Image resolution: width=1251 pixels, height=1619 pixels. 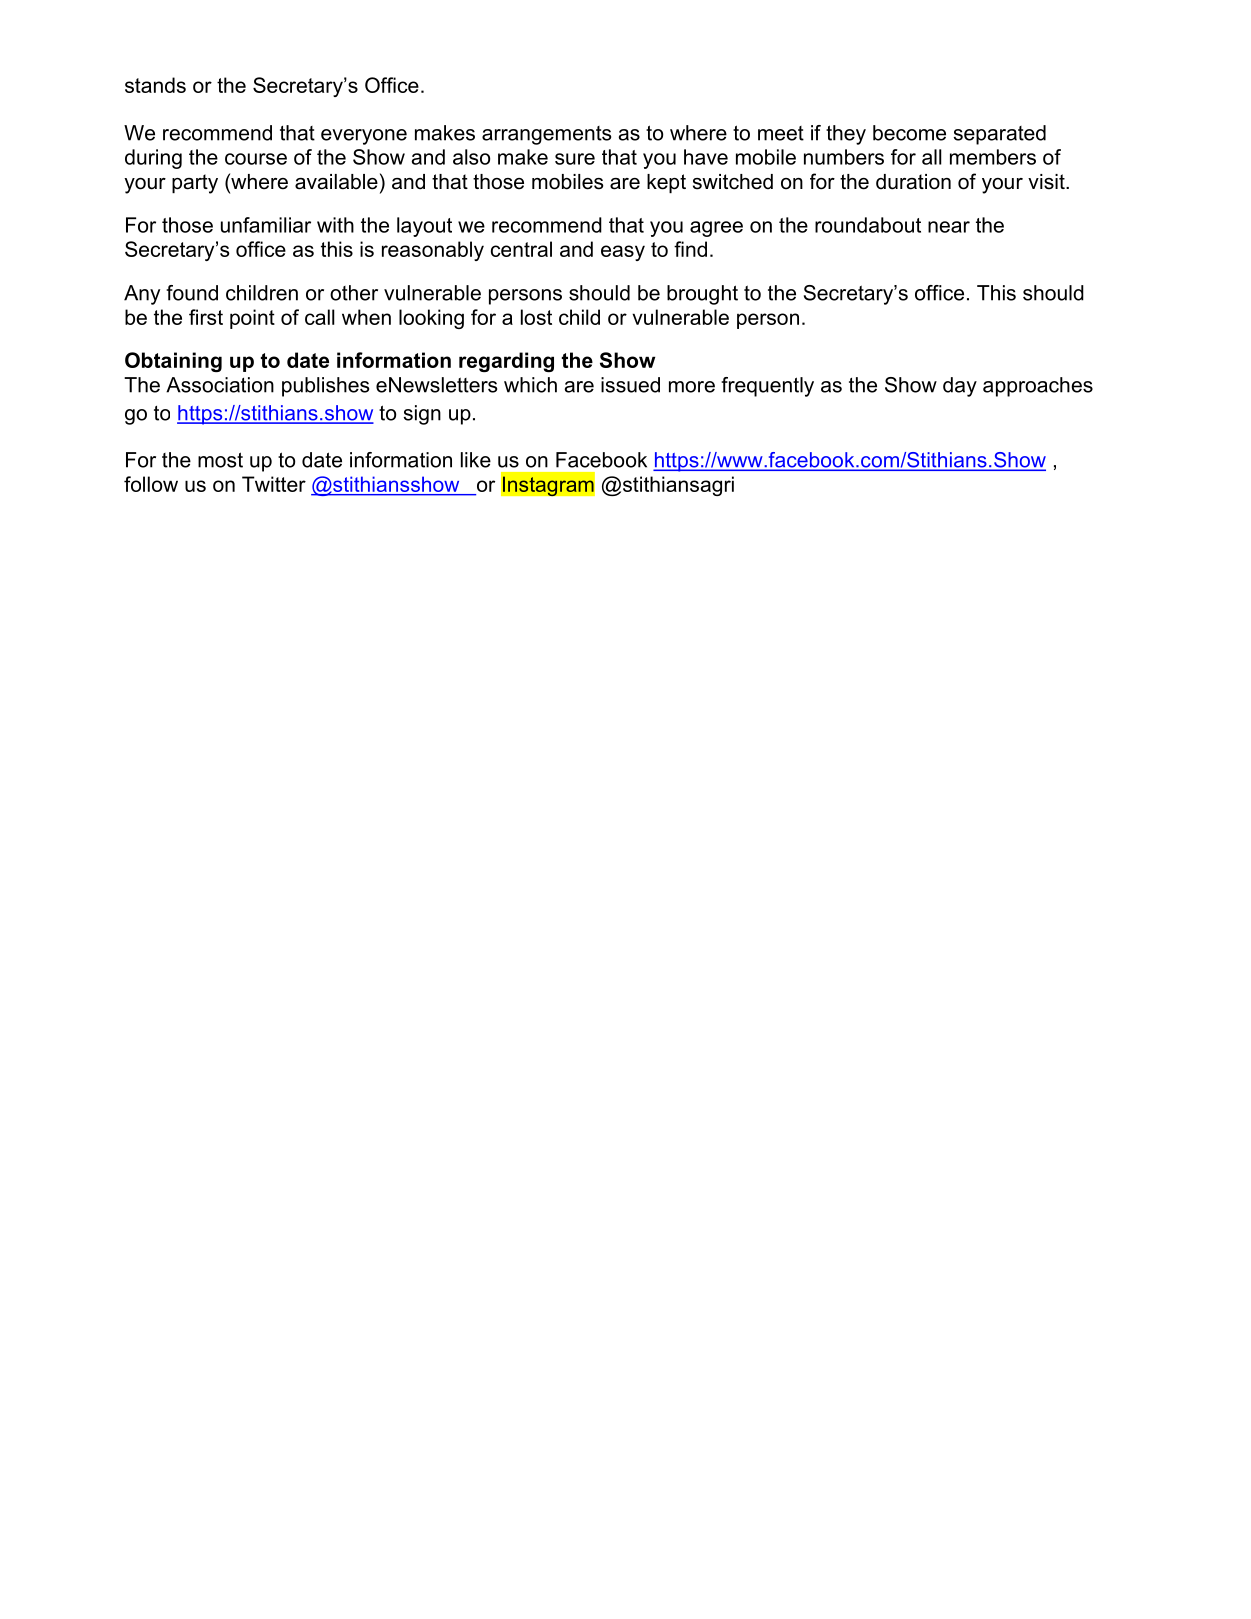 What do you see at coordinates (173, 362) in the page?
I see `Obtaining` at bounding box center [173, 362].
